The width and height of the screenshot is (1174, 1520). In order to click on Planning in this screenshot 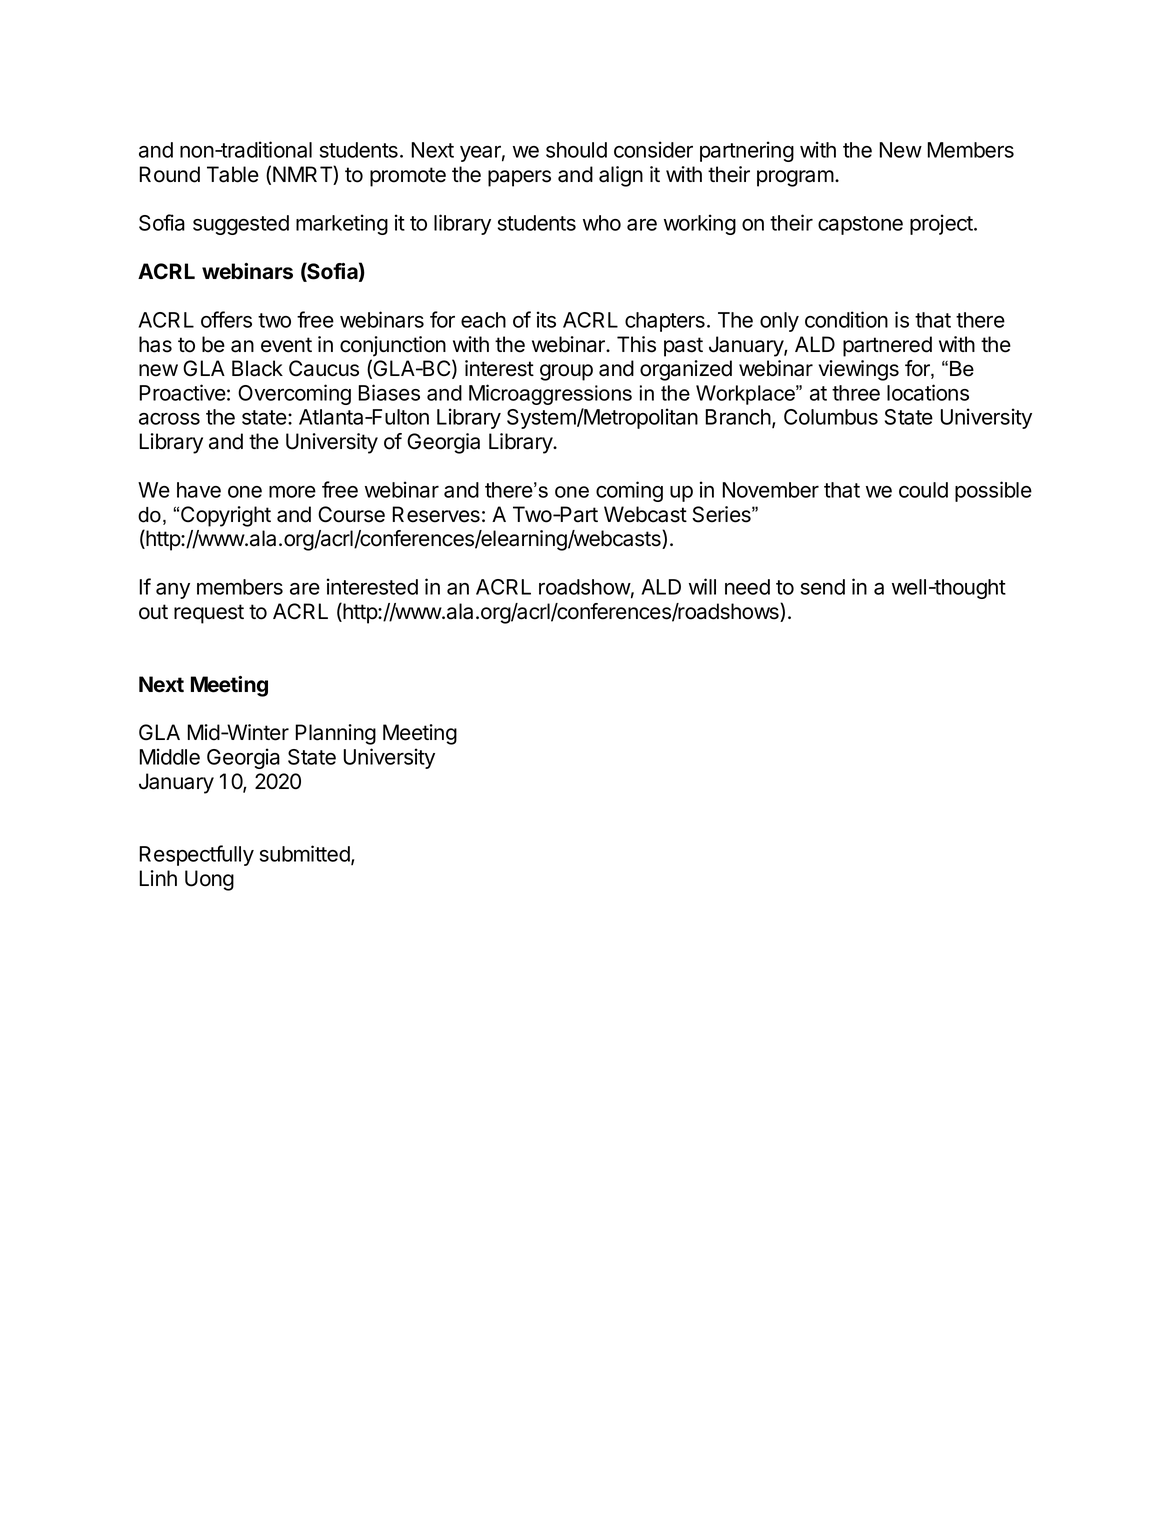, I will do `click(335, 734)`.
